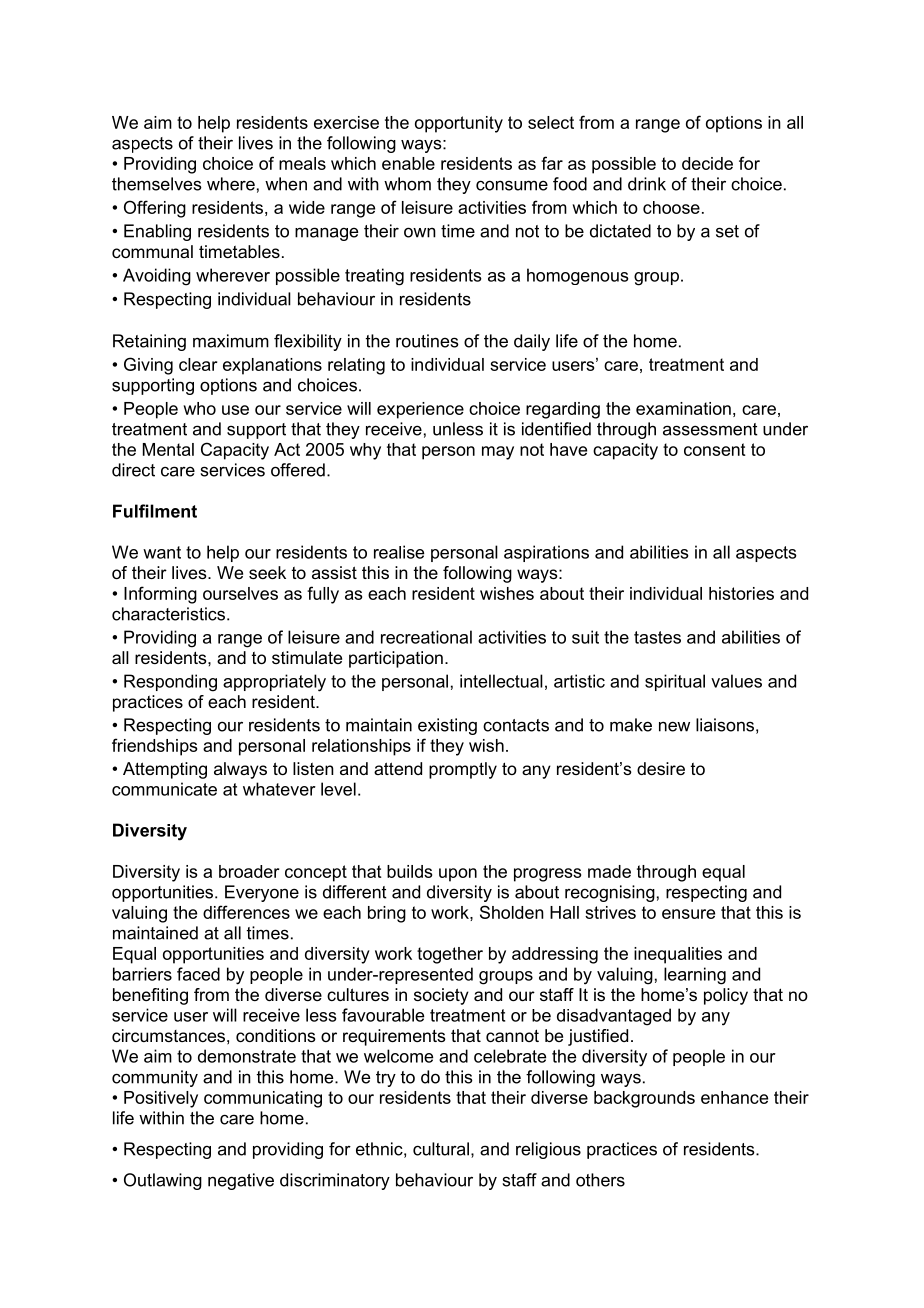 The height and width of the page is (1308, 924). Describe the element at coordinates (420, 410) in the page. I see `experience` at that location.
